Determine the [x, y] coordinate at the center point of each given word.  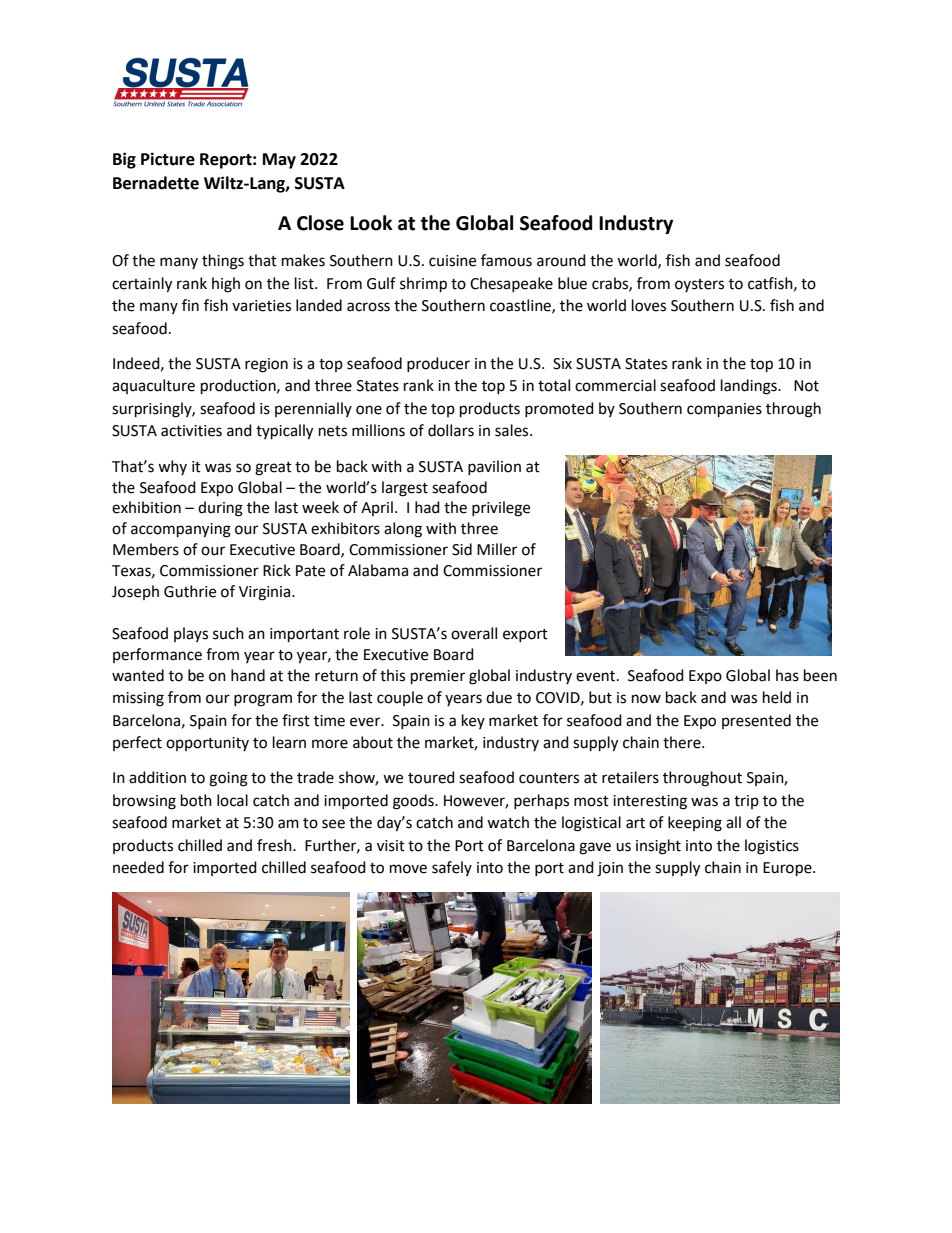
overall [474, 633]
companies [724, 410]
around [561, 260]
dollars [451, 430]
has [787, 675]
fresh [275, 845]
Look [371, 223]
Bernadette [156, 183]
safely [452, 868]
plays [191, 634]
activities [191, 431]
